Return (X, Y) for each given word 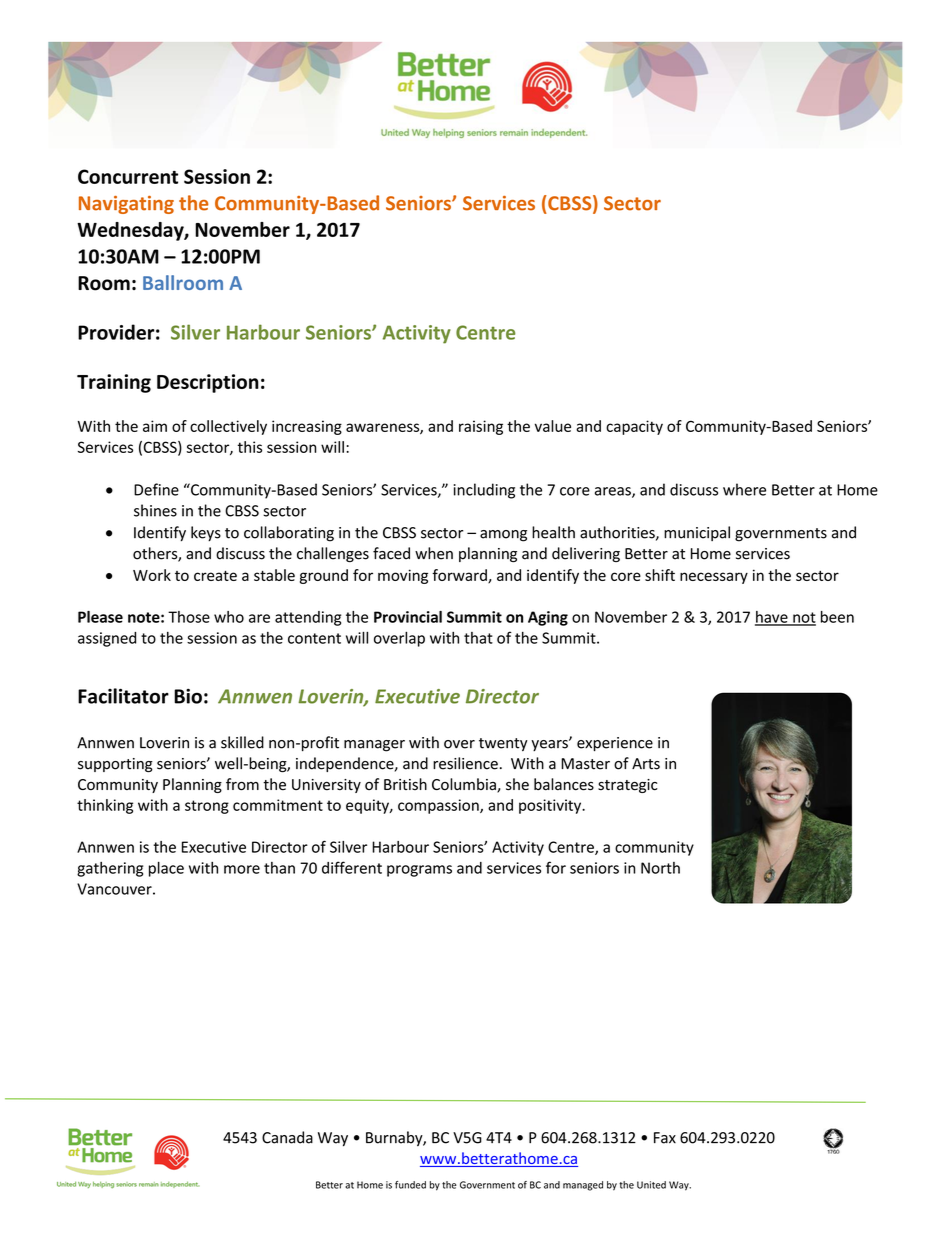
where (744, 489)
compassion (439, 806)
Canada (287, 1137)
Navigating (126, 205)
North (660, 868)
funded (410, 1185)
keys (206, 533)
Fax (665, 1138)
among (503, 536)
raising (481, 427)
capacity (634, 427)
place (166, 869)
